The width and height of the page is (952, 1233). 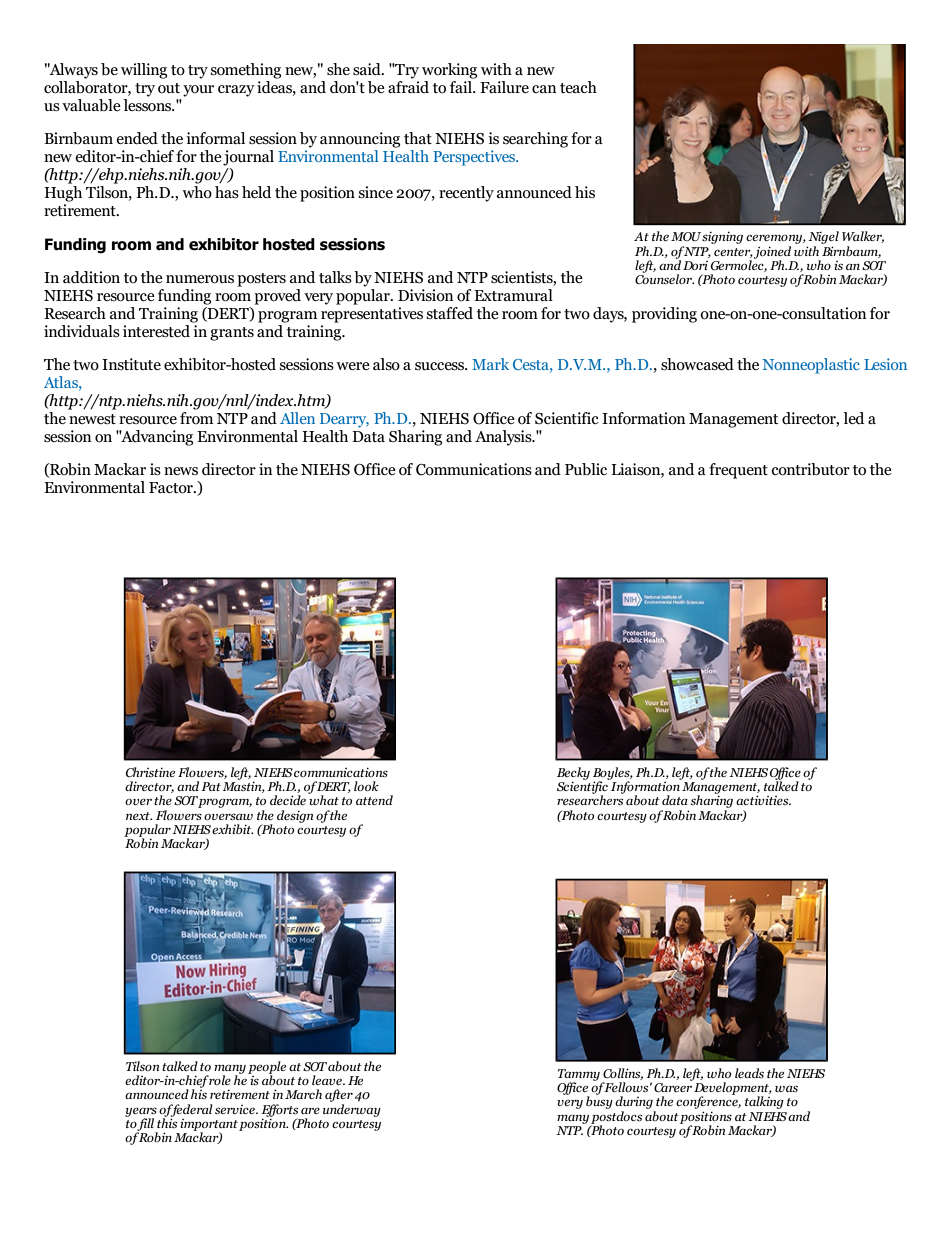 What do you see at coordinates (490, 364) in the page?
I see `Mark` at bounding box center [490, 364].
